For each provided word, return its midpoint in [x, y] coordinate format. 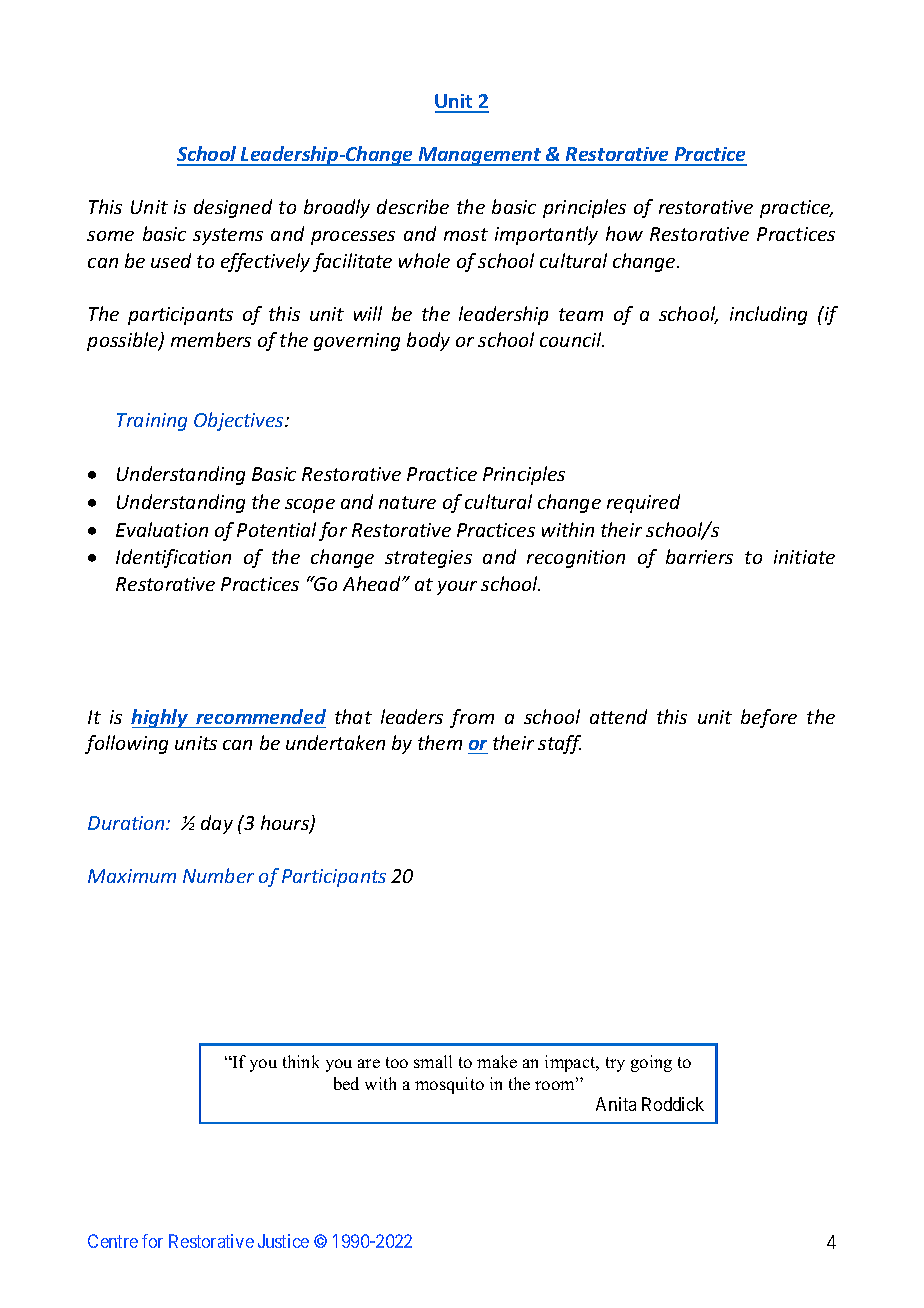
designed [233, 208]
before [769, 718]
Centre [113, 1241]
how [624, 233]
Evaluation [162, 529]
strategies [428, 559]
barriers [699, 556]
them [440, 742]
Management [480, 156]
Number [218, 875]
